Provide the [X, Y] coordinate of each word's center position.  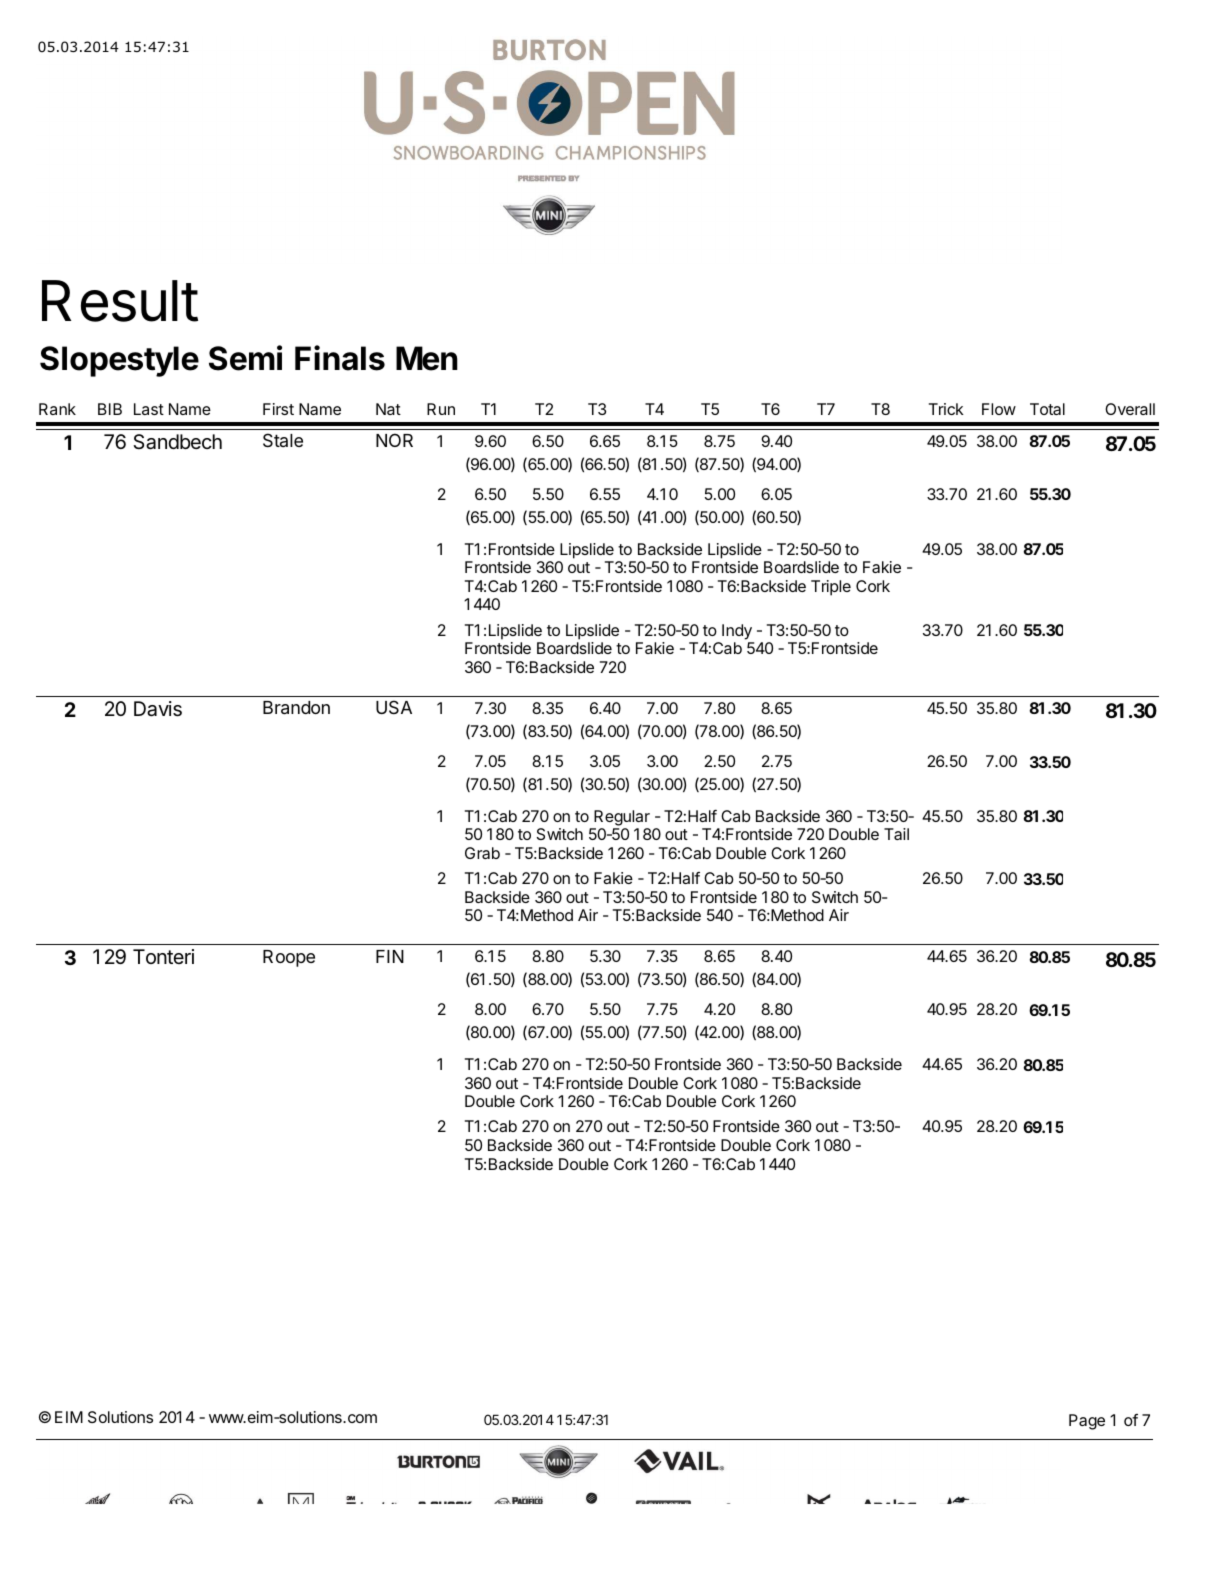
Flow [999, 409]
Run [441, 409]
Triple [831, 588]
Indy [737, 632]
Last [149, 409]
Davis [158, 709]
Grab [482, 853]
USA [394, 707]
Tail [896, 834]
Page [1087, 1422]
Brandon [296, 708]
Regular [622, 818]
